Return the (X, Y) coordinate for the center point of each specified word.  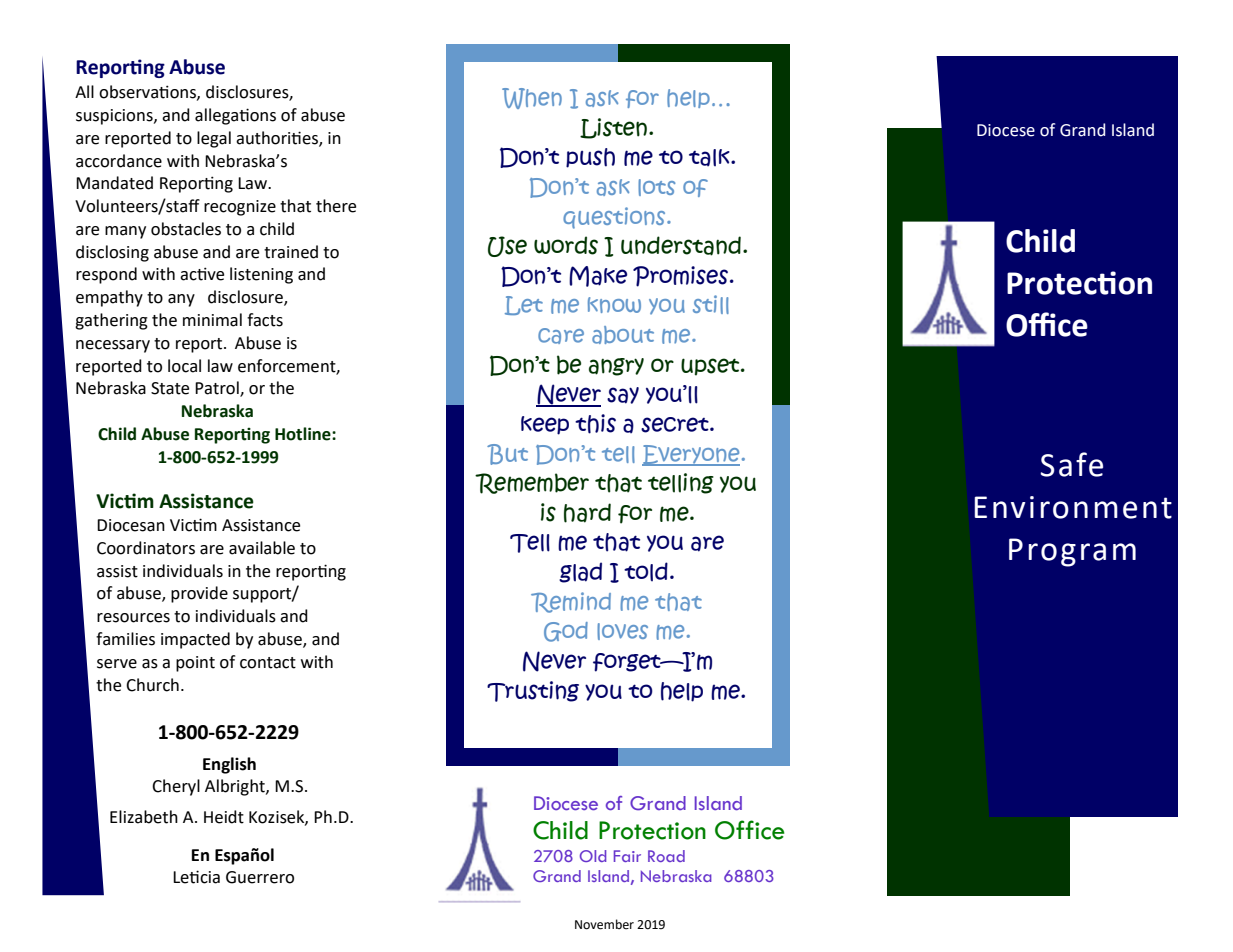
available (262, 548)
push (590, 158)
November (604, 924)
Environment (1073, 507)
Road (666, 856)
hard (587, 513)
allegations (235, 116)
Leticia (196, 877)
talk (710, 157)
